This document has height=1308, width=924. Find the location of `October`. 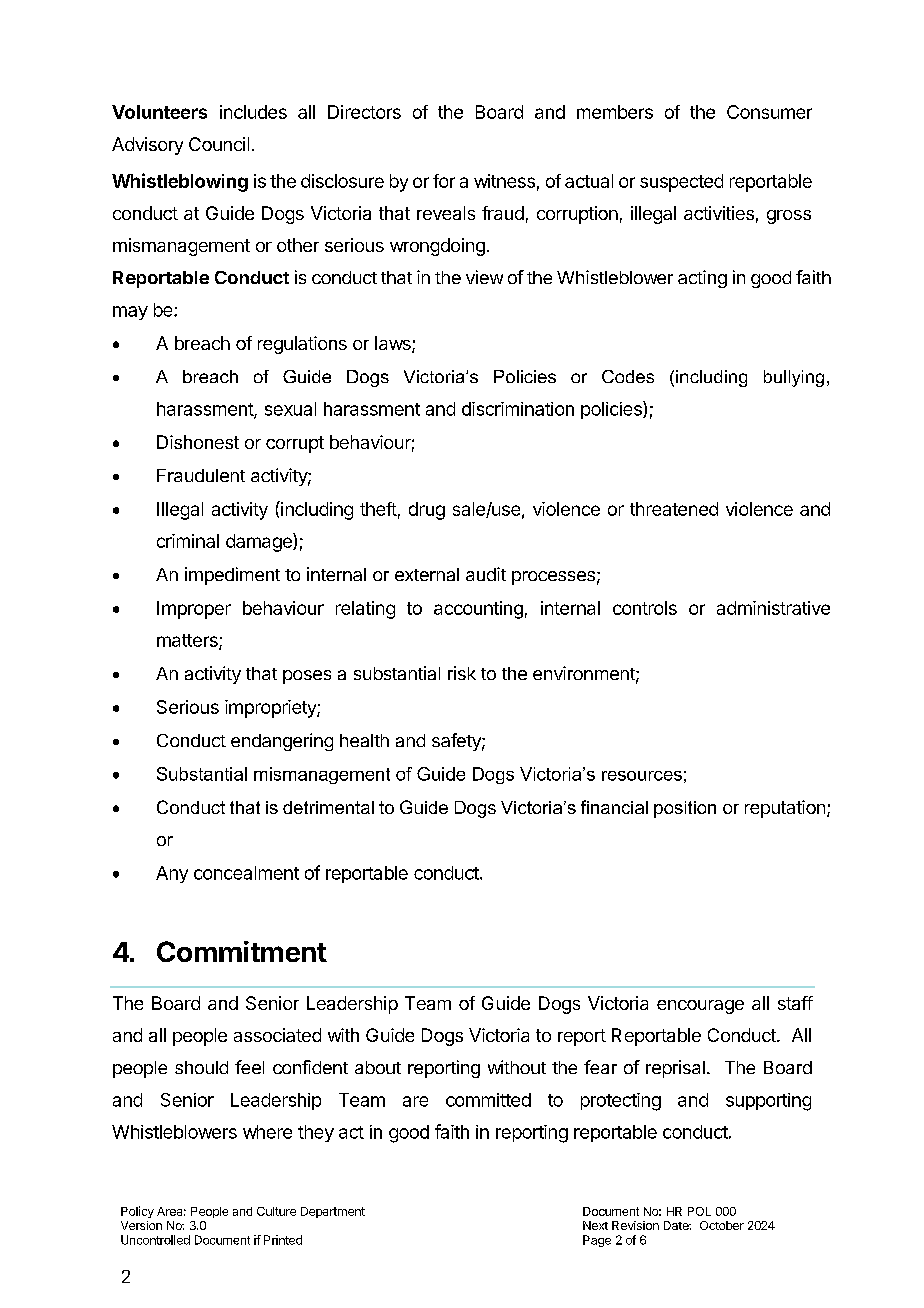

October is located at coordinates (722, 1225).
